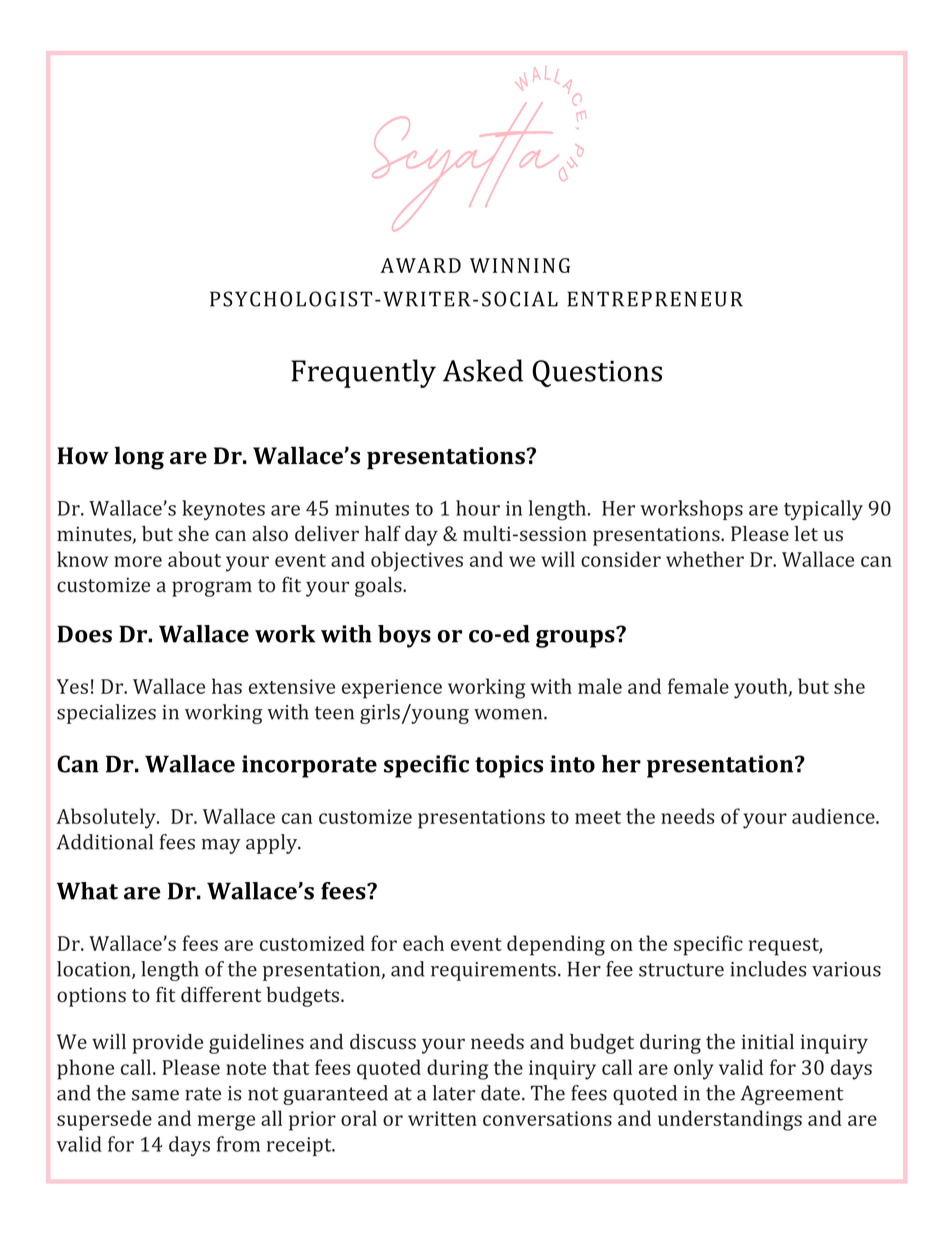 This page has width=952, height=1233. I want to click on specializes, so click(106, 714).
